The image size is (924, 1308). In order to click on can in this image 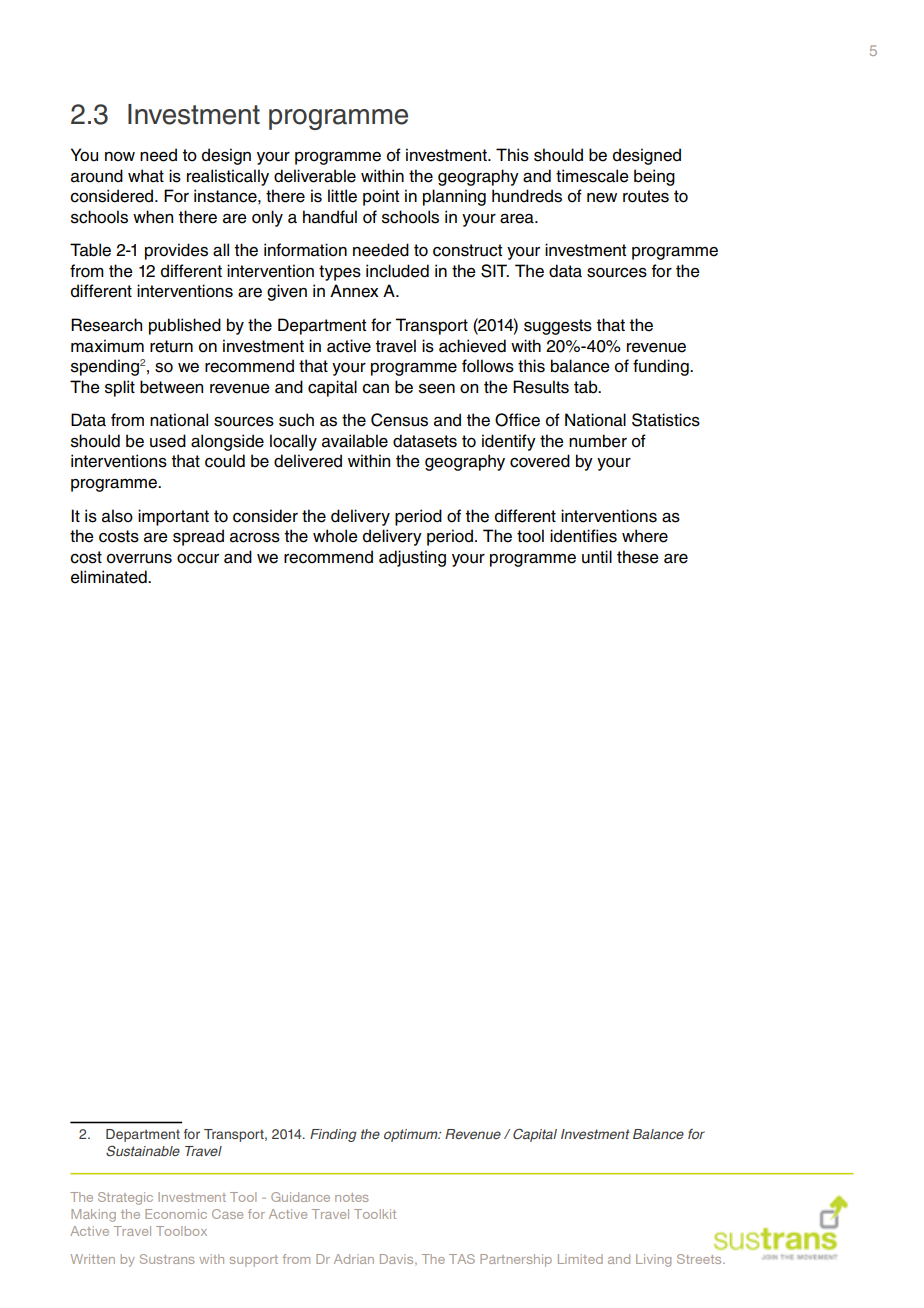, I will do `click(375, 389)`.
